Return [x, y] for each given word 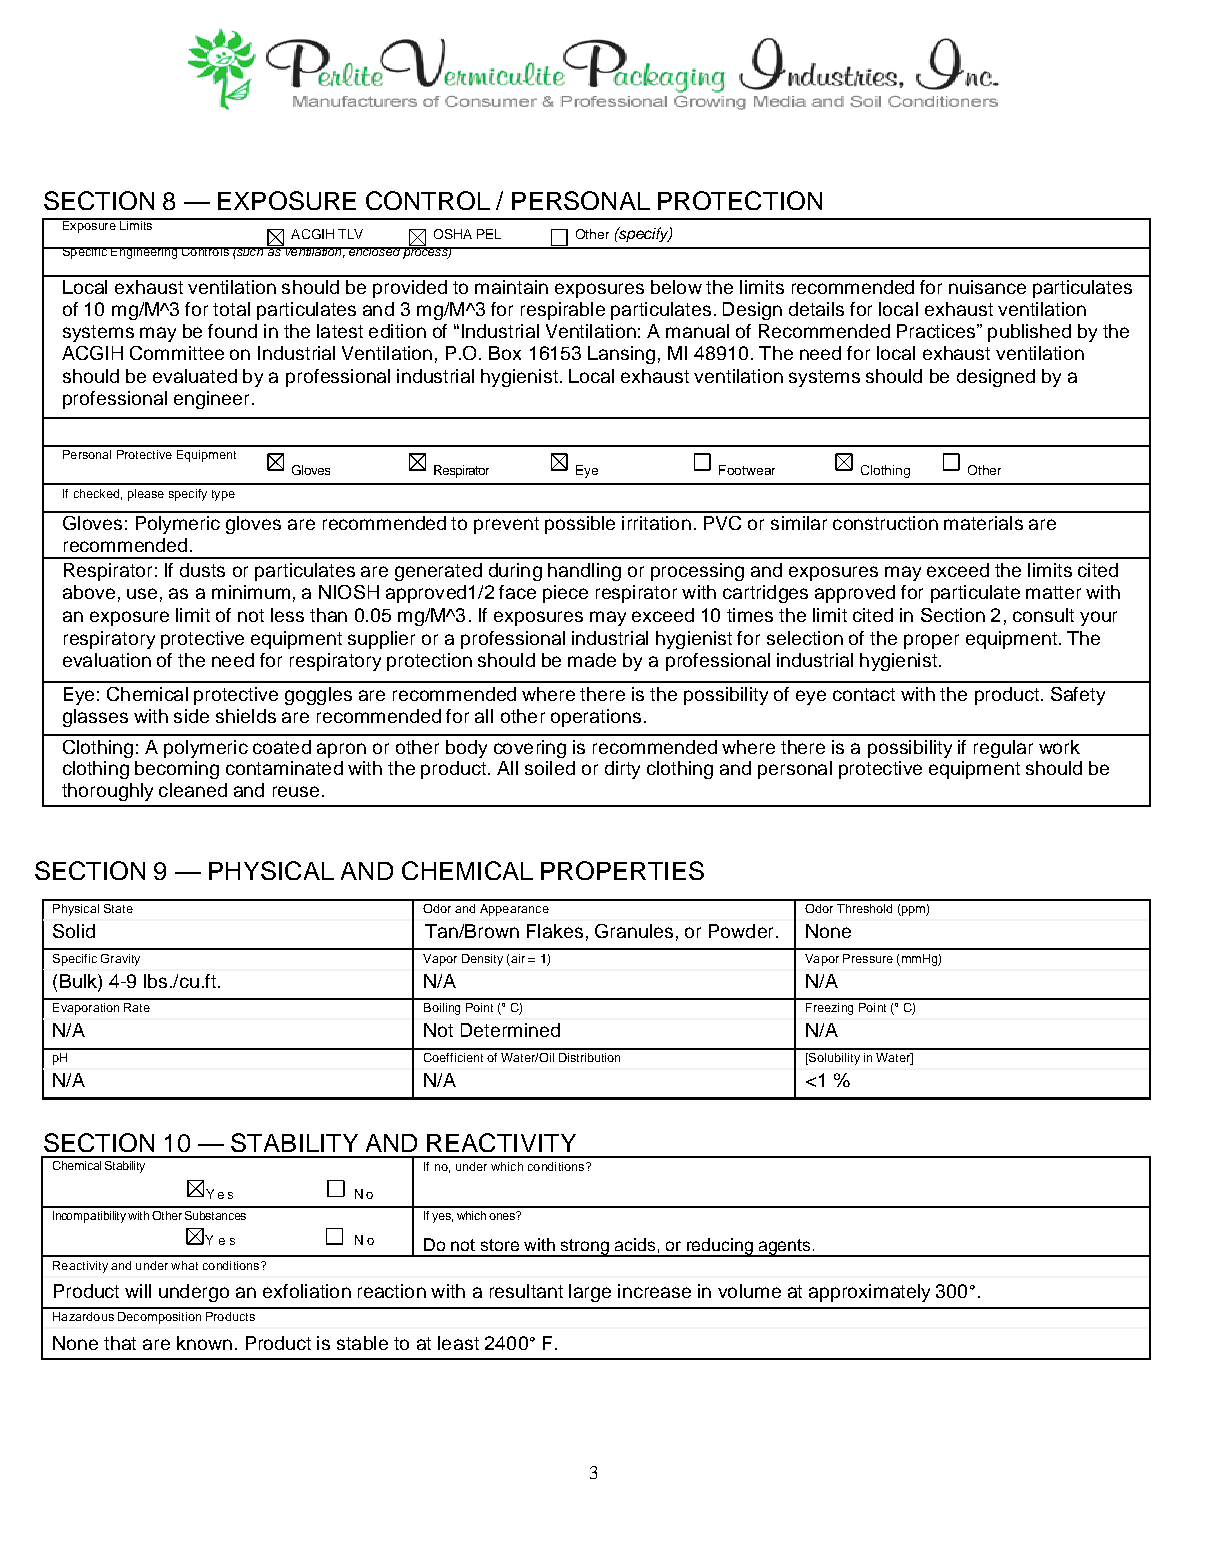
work [1059, 747]
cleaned [193, 790]
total [231, 309]
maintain [511, 287]
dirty [622, 770]
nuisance [987, 287]
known [204, 1343]
